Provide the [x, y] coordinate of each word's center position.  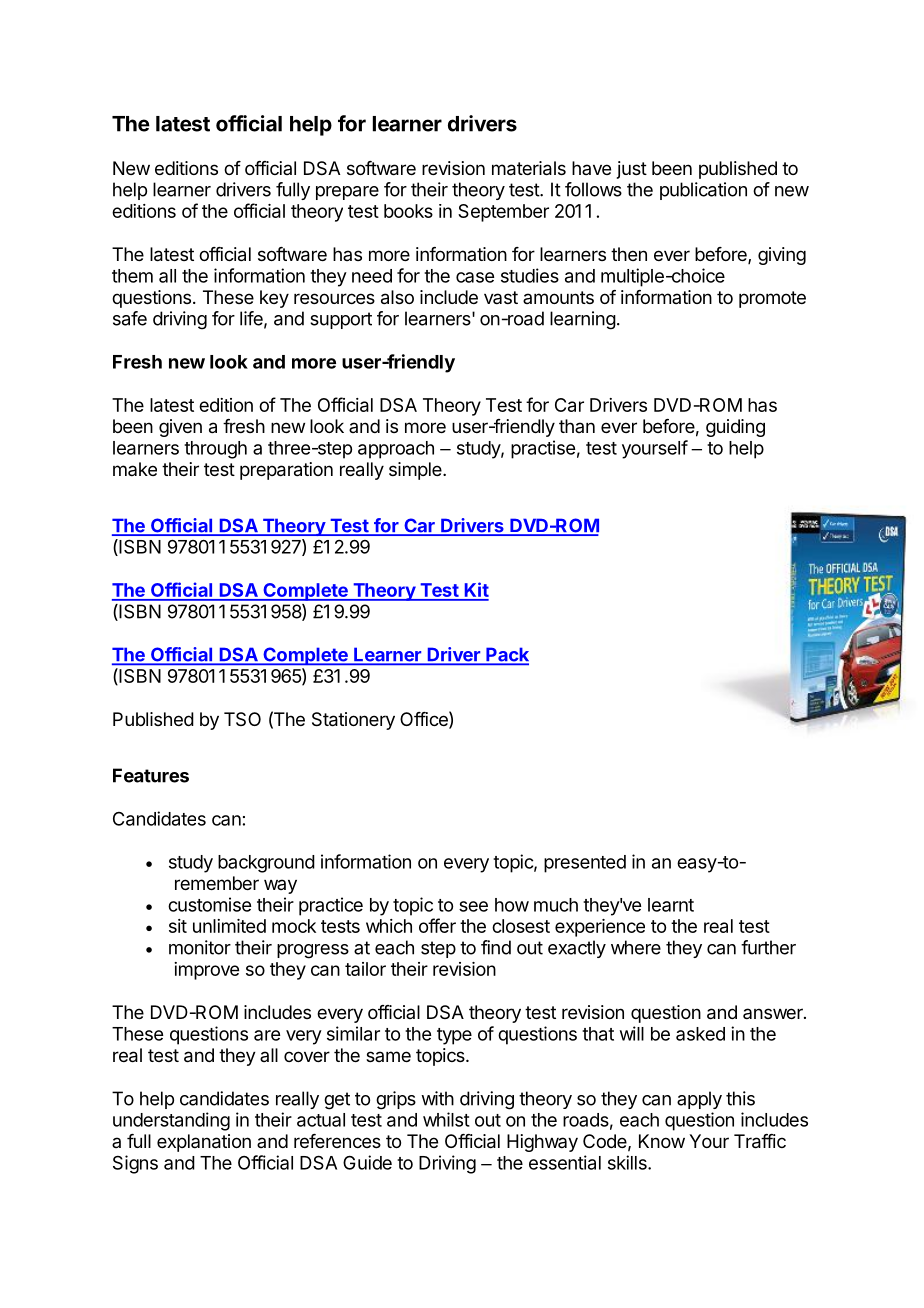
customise [209, 904]
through [215, 450]
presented [585, 864]
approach [396, 450]
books [408, 211]
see [473, 906]
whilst [446, 1119]
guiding [735, 428]
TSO [242, 719]
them [132, 276]
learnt [671, 905]
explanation [204, 1143]
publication [703, 191]
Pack [506, 655]
